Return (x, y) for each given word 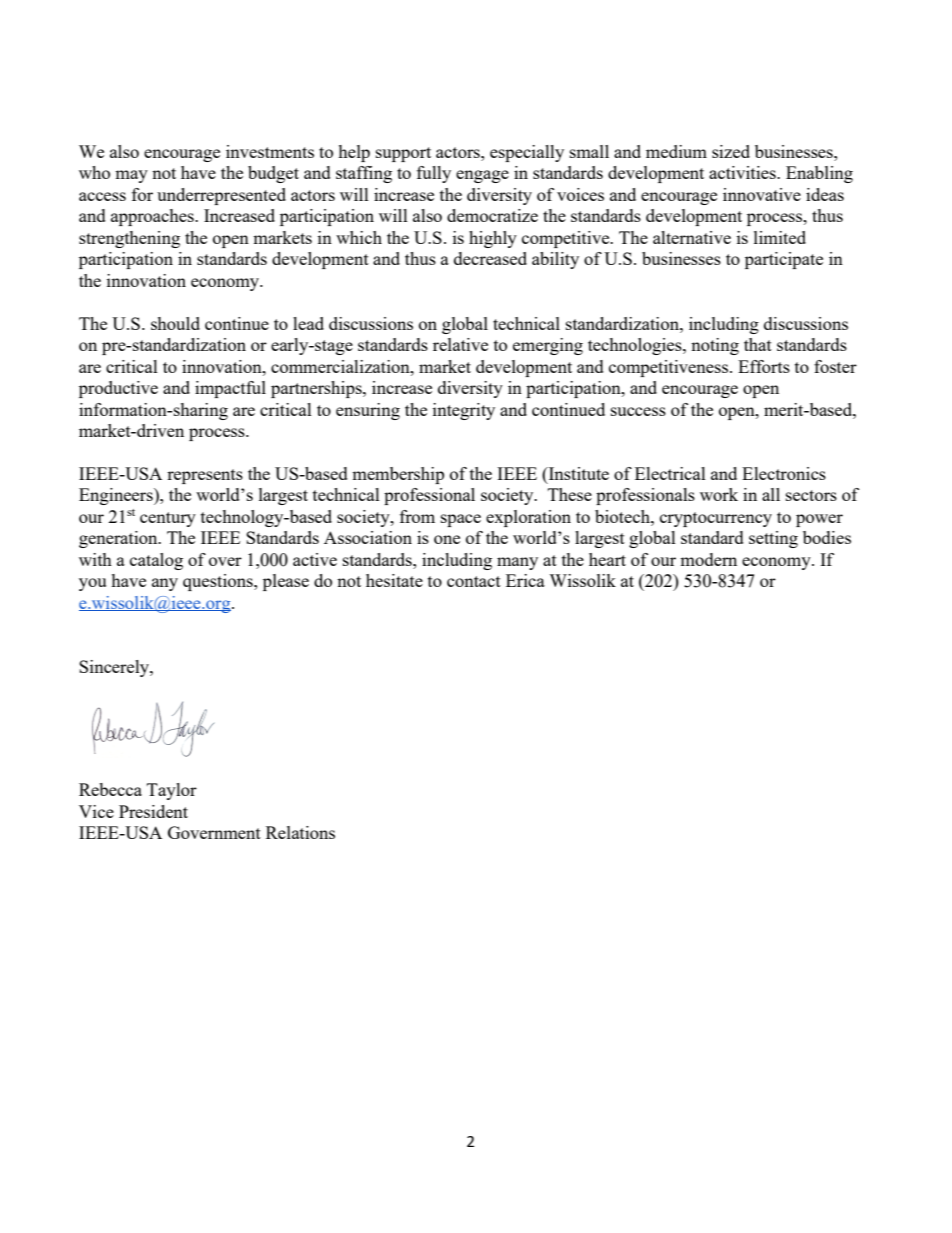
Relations (300, 832)
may (131, 176)
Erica (525, 580)
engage (482, 176)
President (153, 811)
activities (743, 172)
